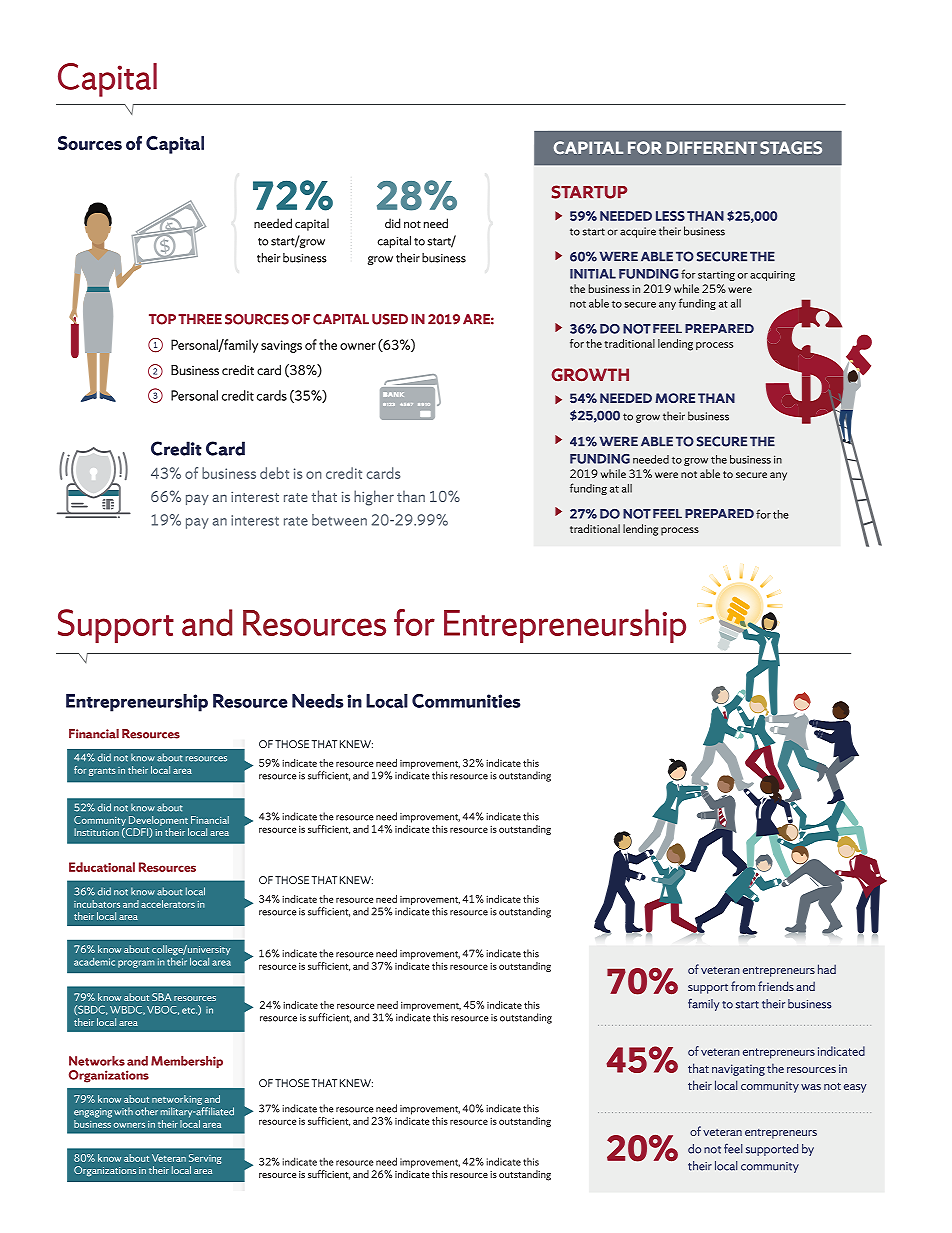 This document has width=952, height=1233. I want to click on accelerators, so click(168, 904).
